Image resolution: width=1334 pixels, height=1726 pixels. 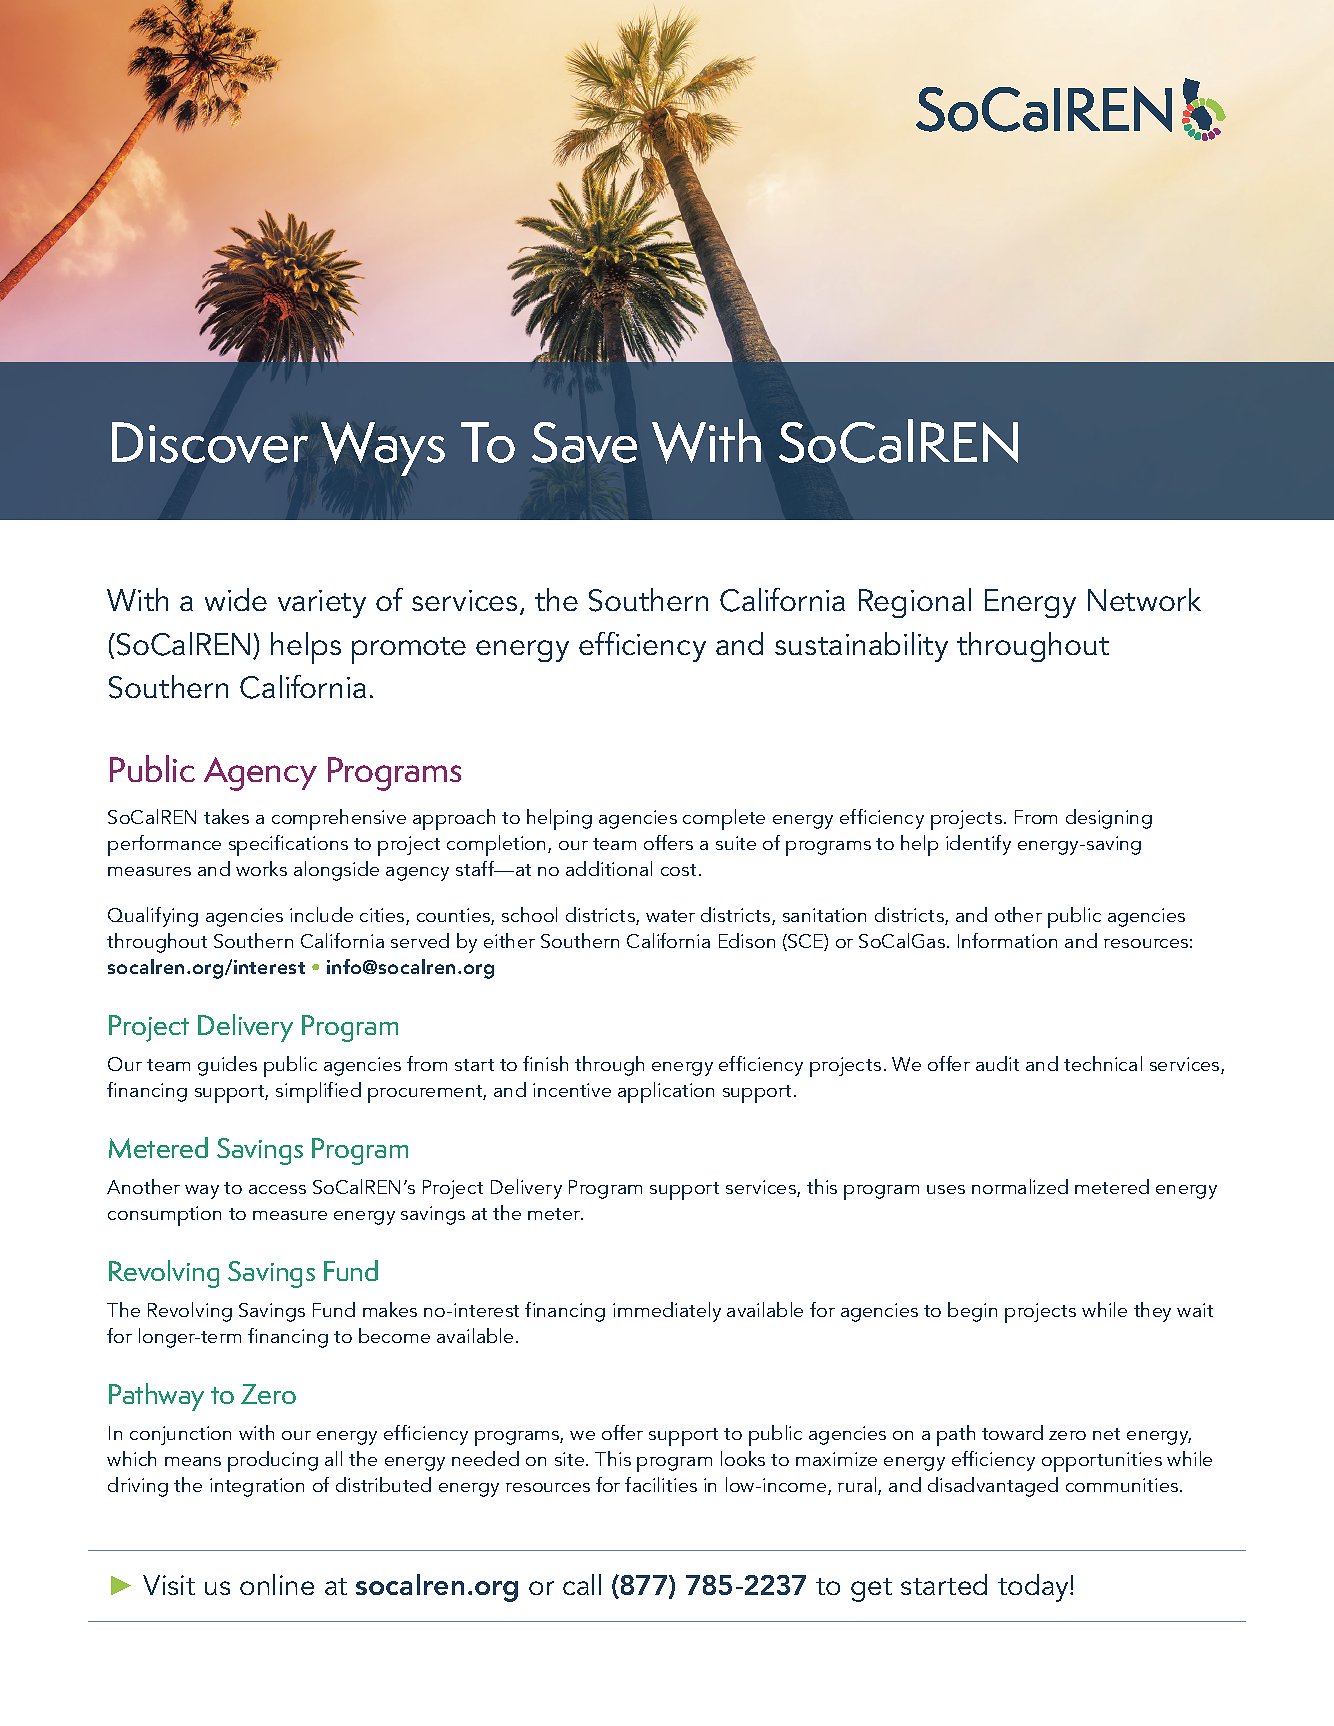 What do you see at coordinates (1034, 1588) in the page?
I see `today` at bounding box center [1034, 1588].
